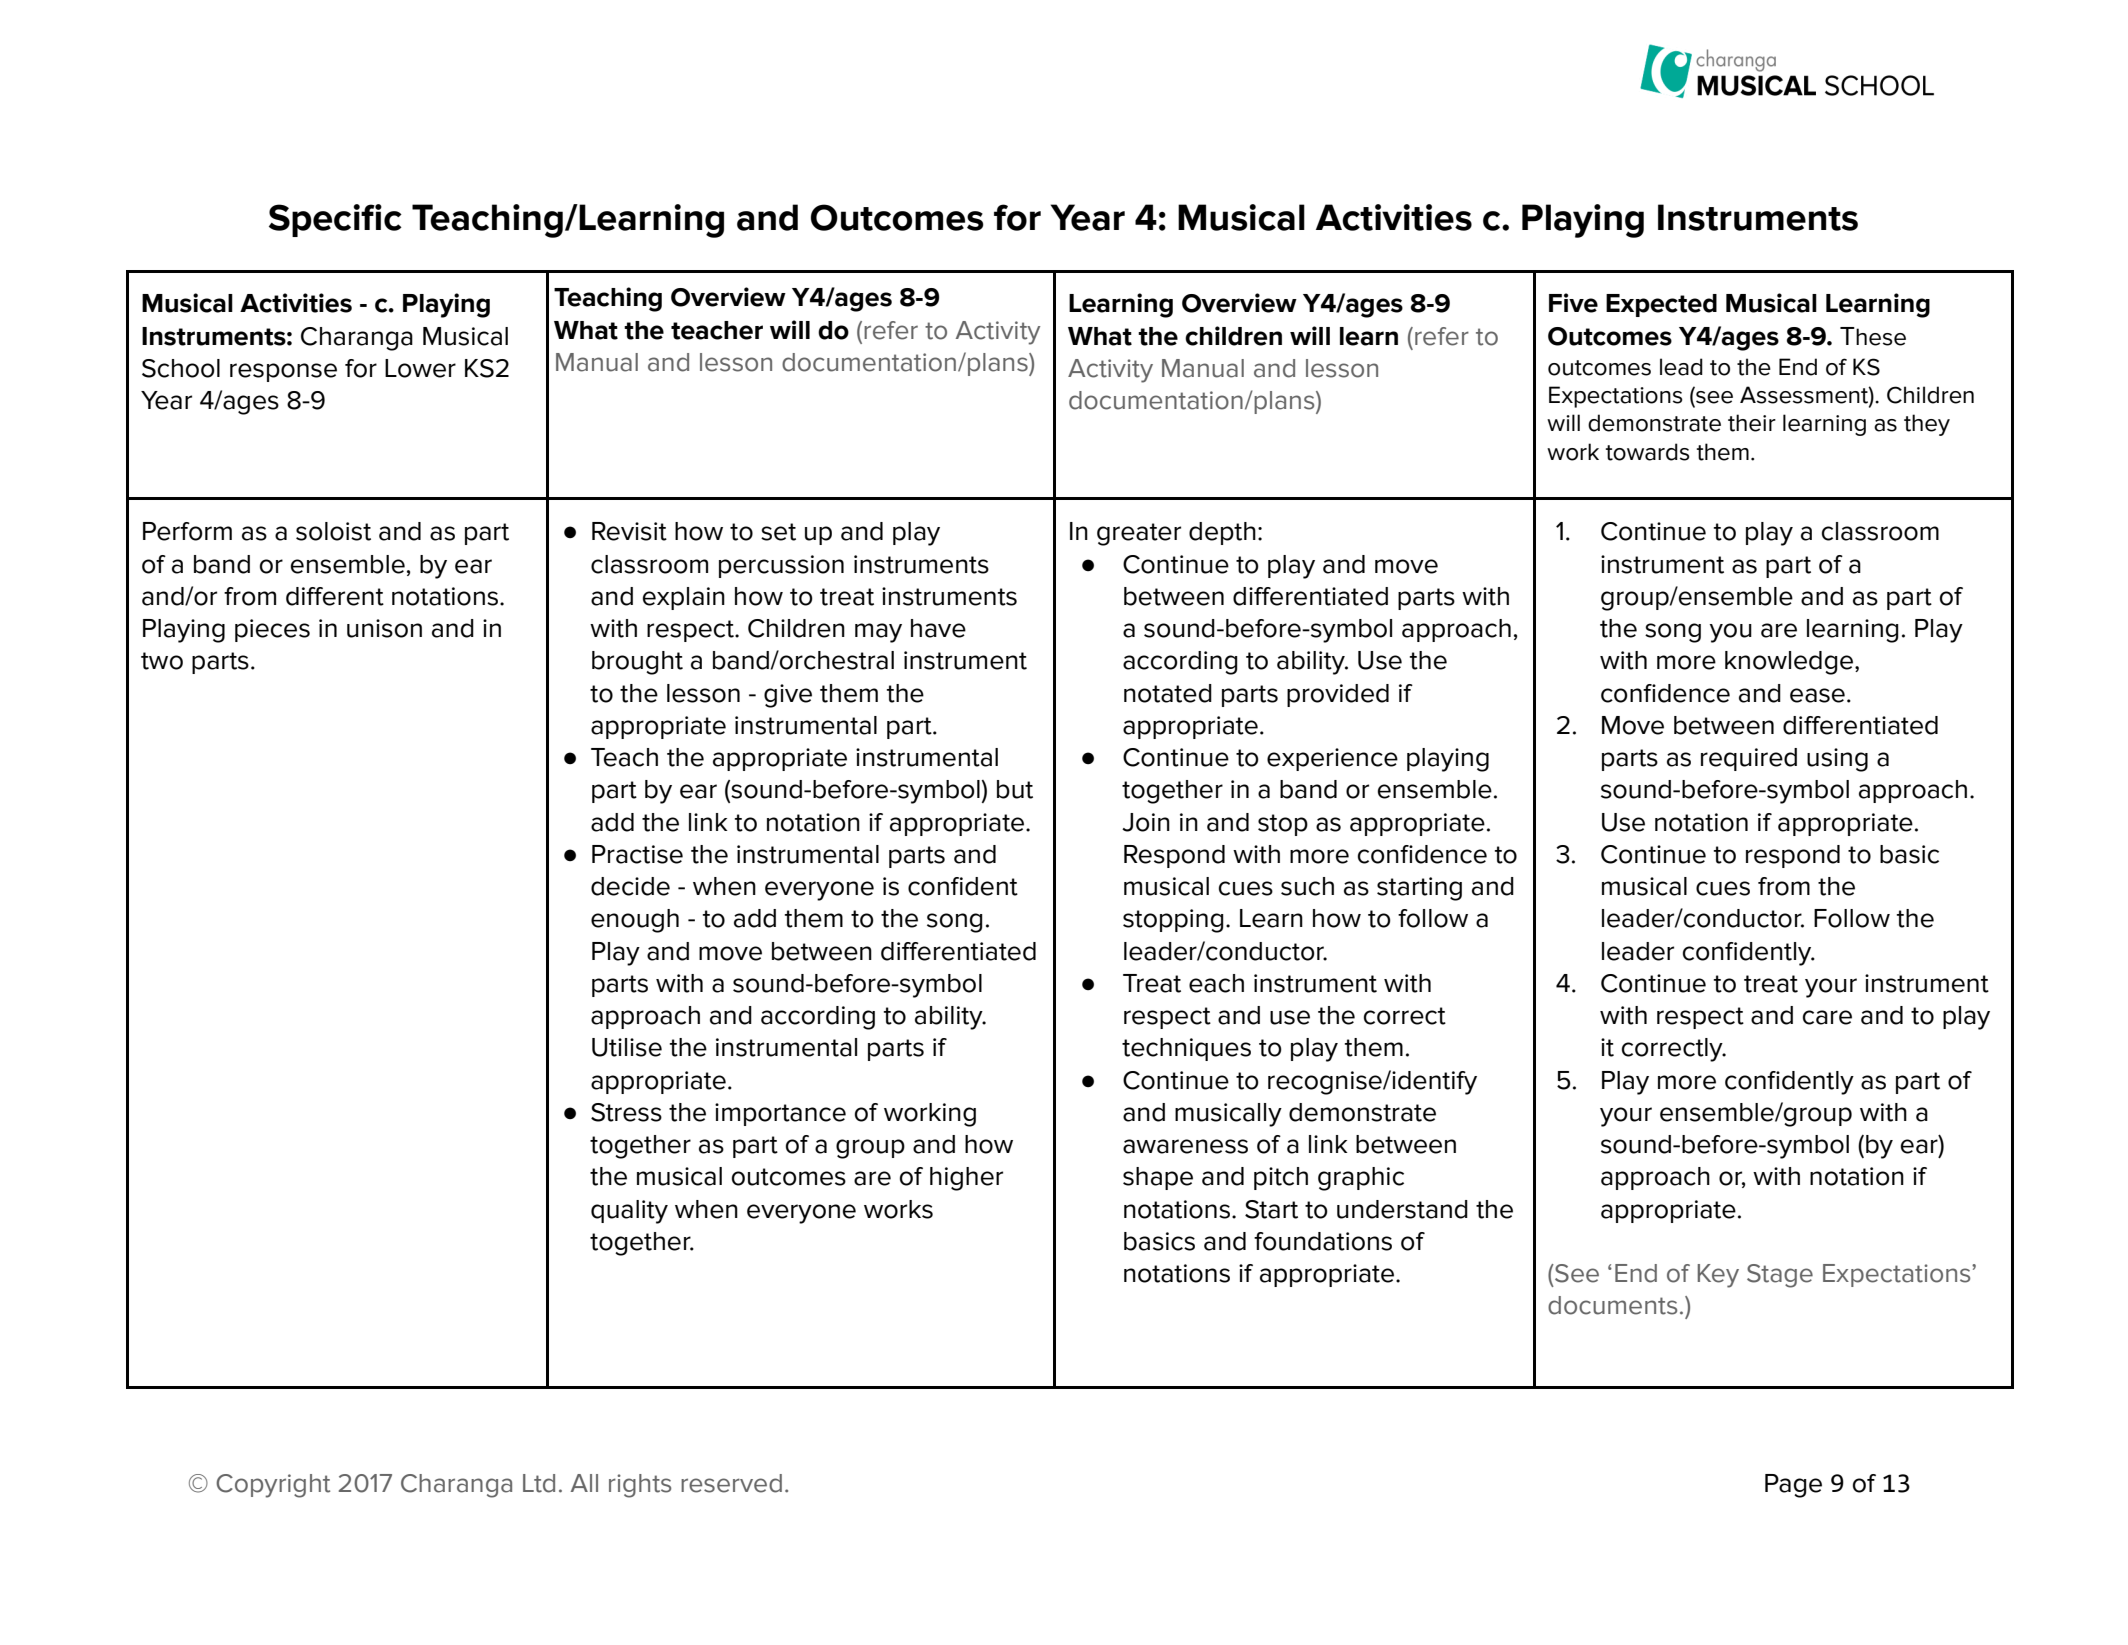 The image size is (2128, 1645). Describe the element at coordinates (420, 368) in the screenshot. I see `Lower` at that location.
